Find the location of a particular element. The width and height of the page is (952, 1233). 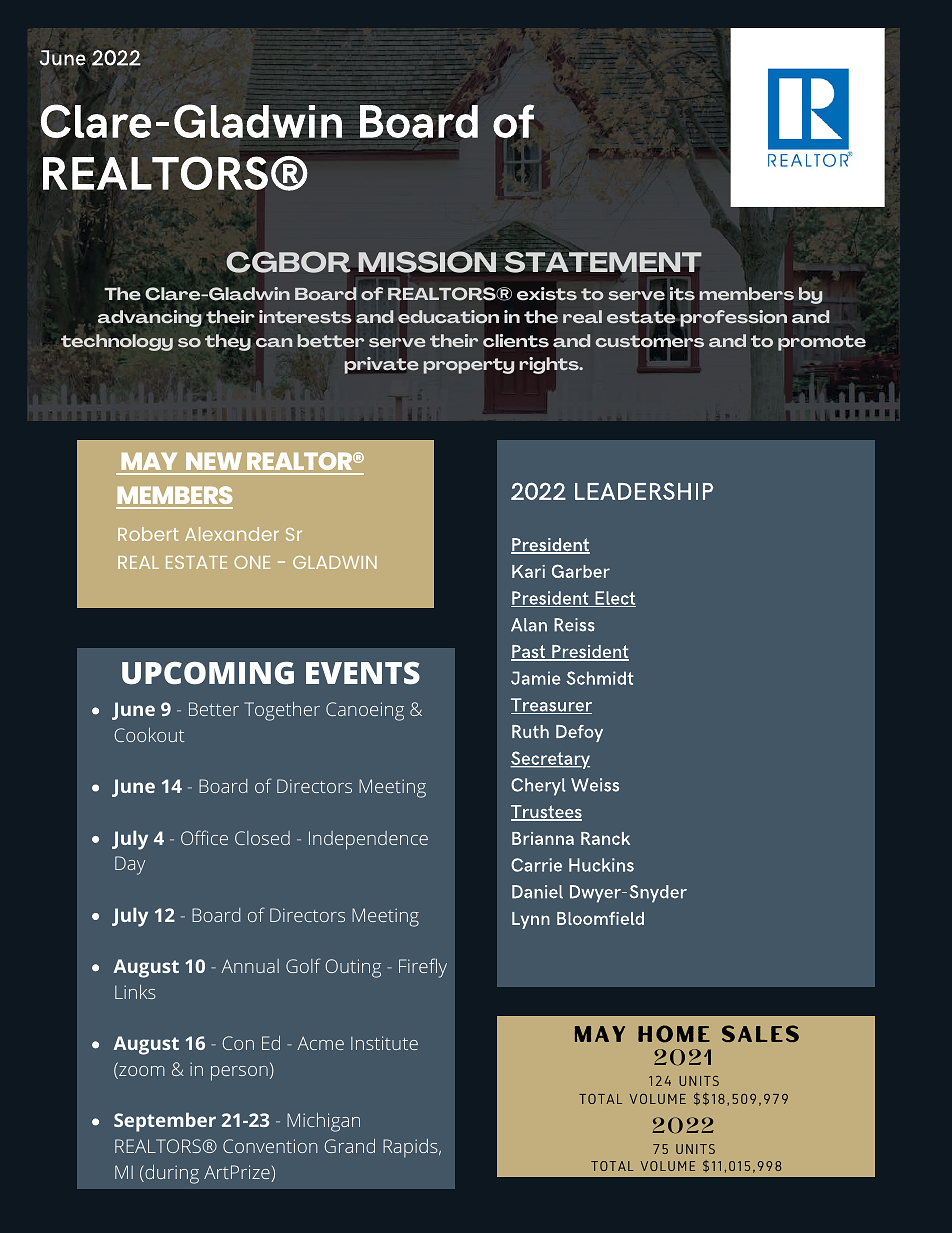

Cookout is located at coordinates (149, 735).
